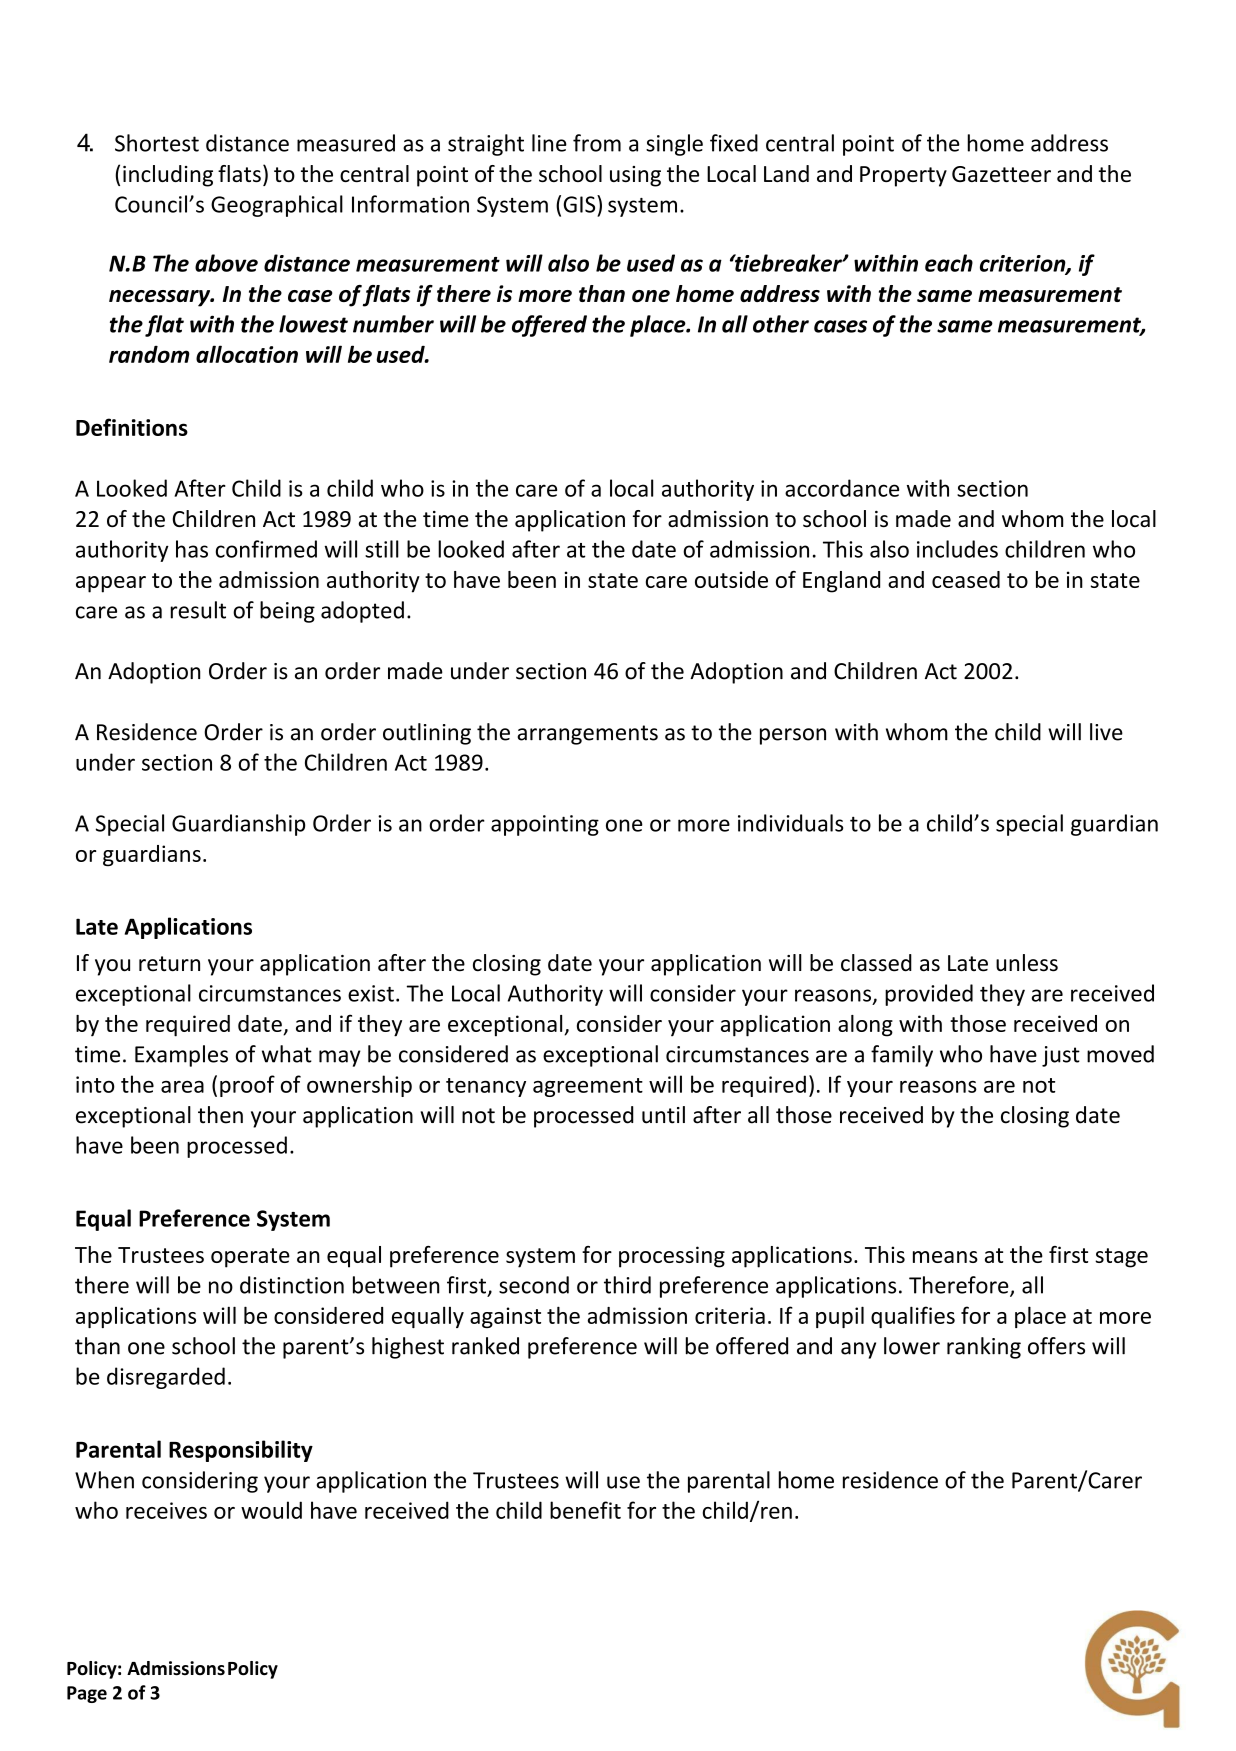 The image size is (1236, 1751). Describe the element at coordinates (984, 1348) in the screenshot. I see `ranking` at that location.
